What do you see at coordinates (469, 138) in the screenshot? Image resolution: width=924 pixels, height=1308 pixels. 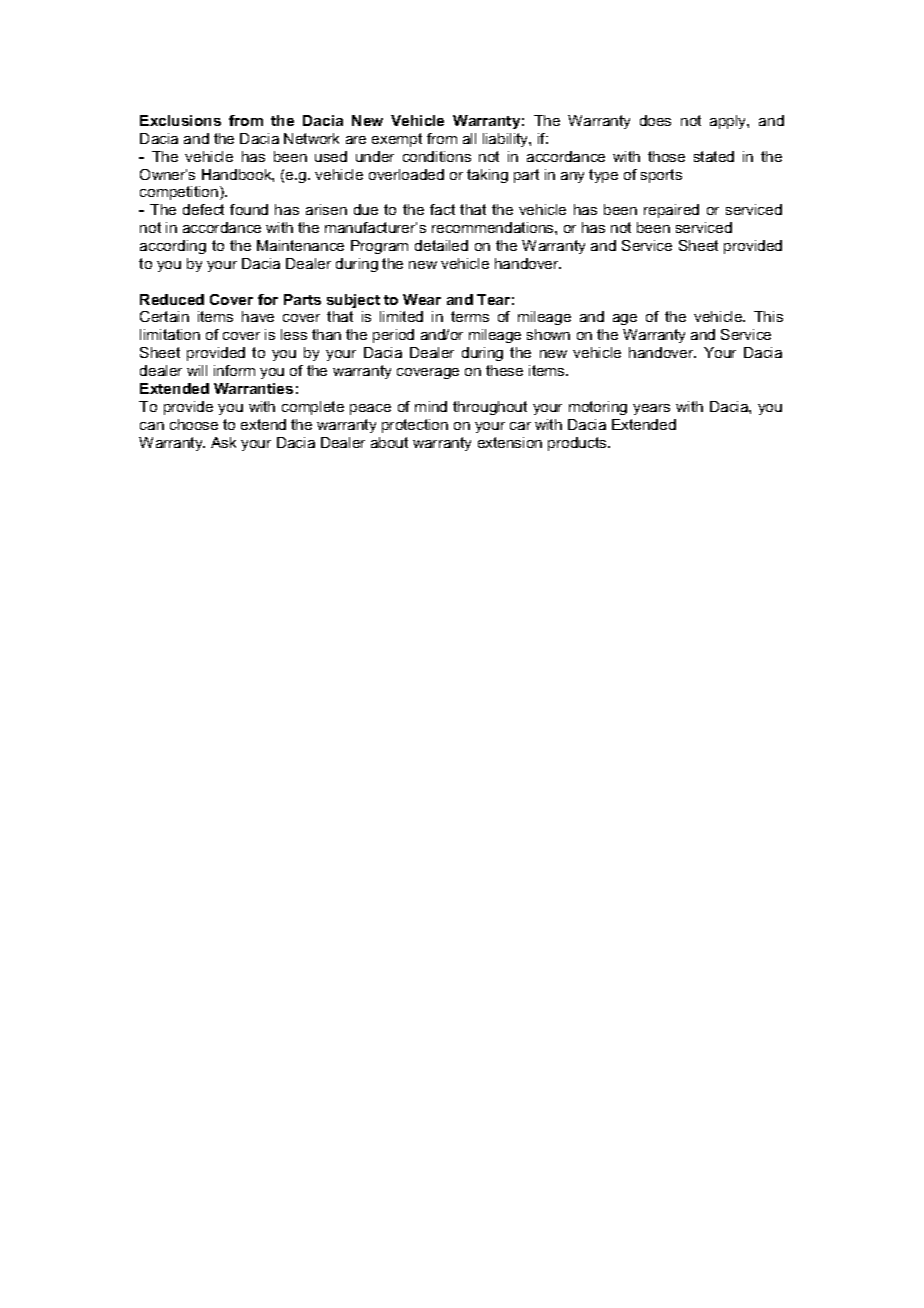 I see `all` at bounding box center [469, 138].
